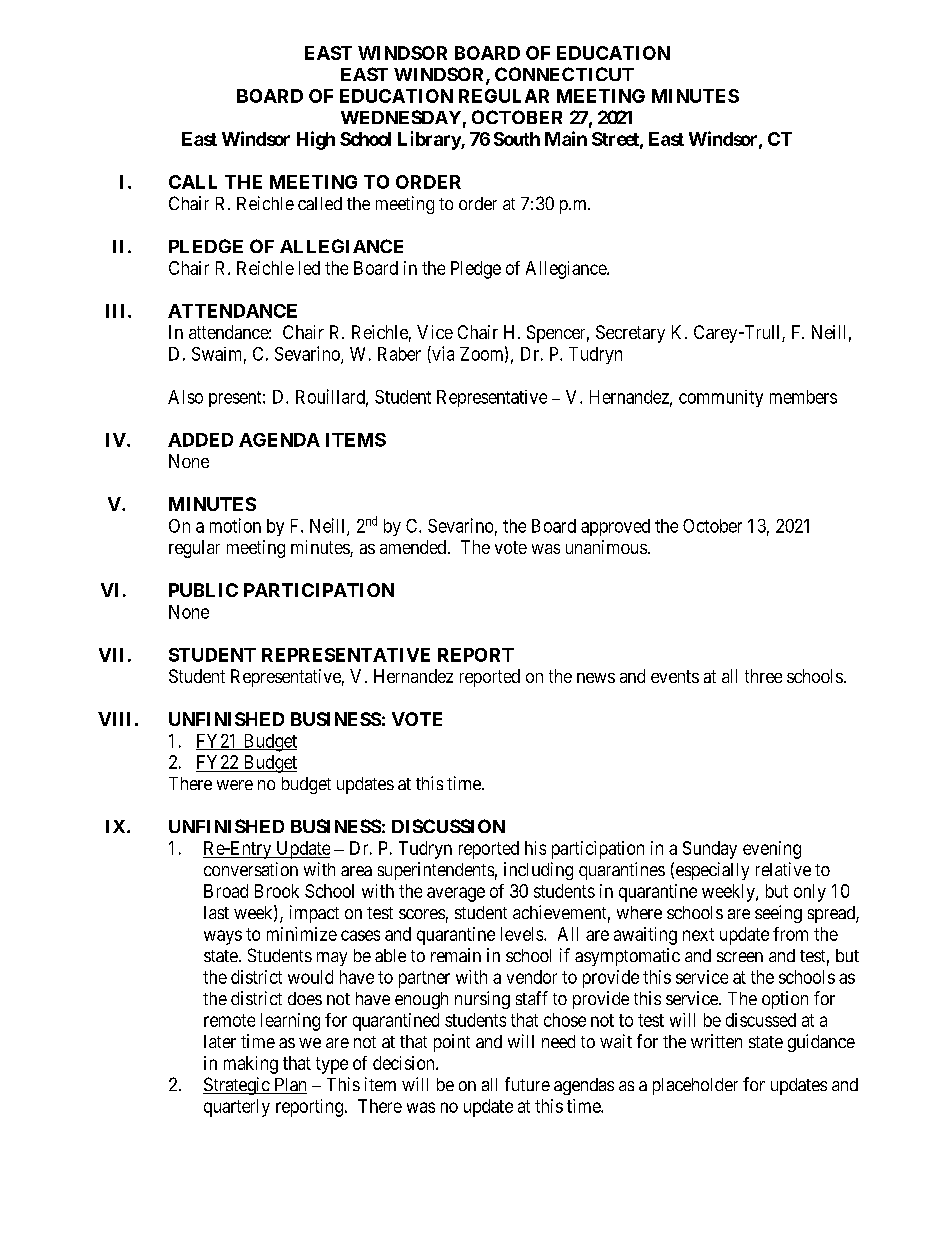 The width and height of the page is (952, 1233). I want to click on High, so click(316, 140).
